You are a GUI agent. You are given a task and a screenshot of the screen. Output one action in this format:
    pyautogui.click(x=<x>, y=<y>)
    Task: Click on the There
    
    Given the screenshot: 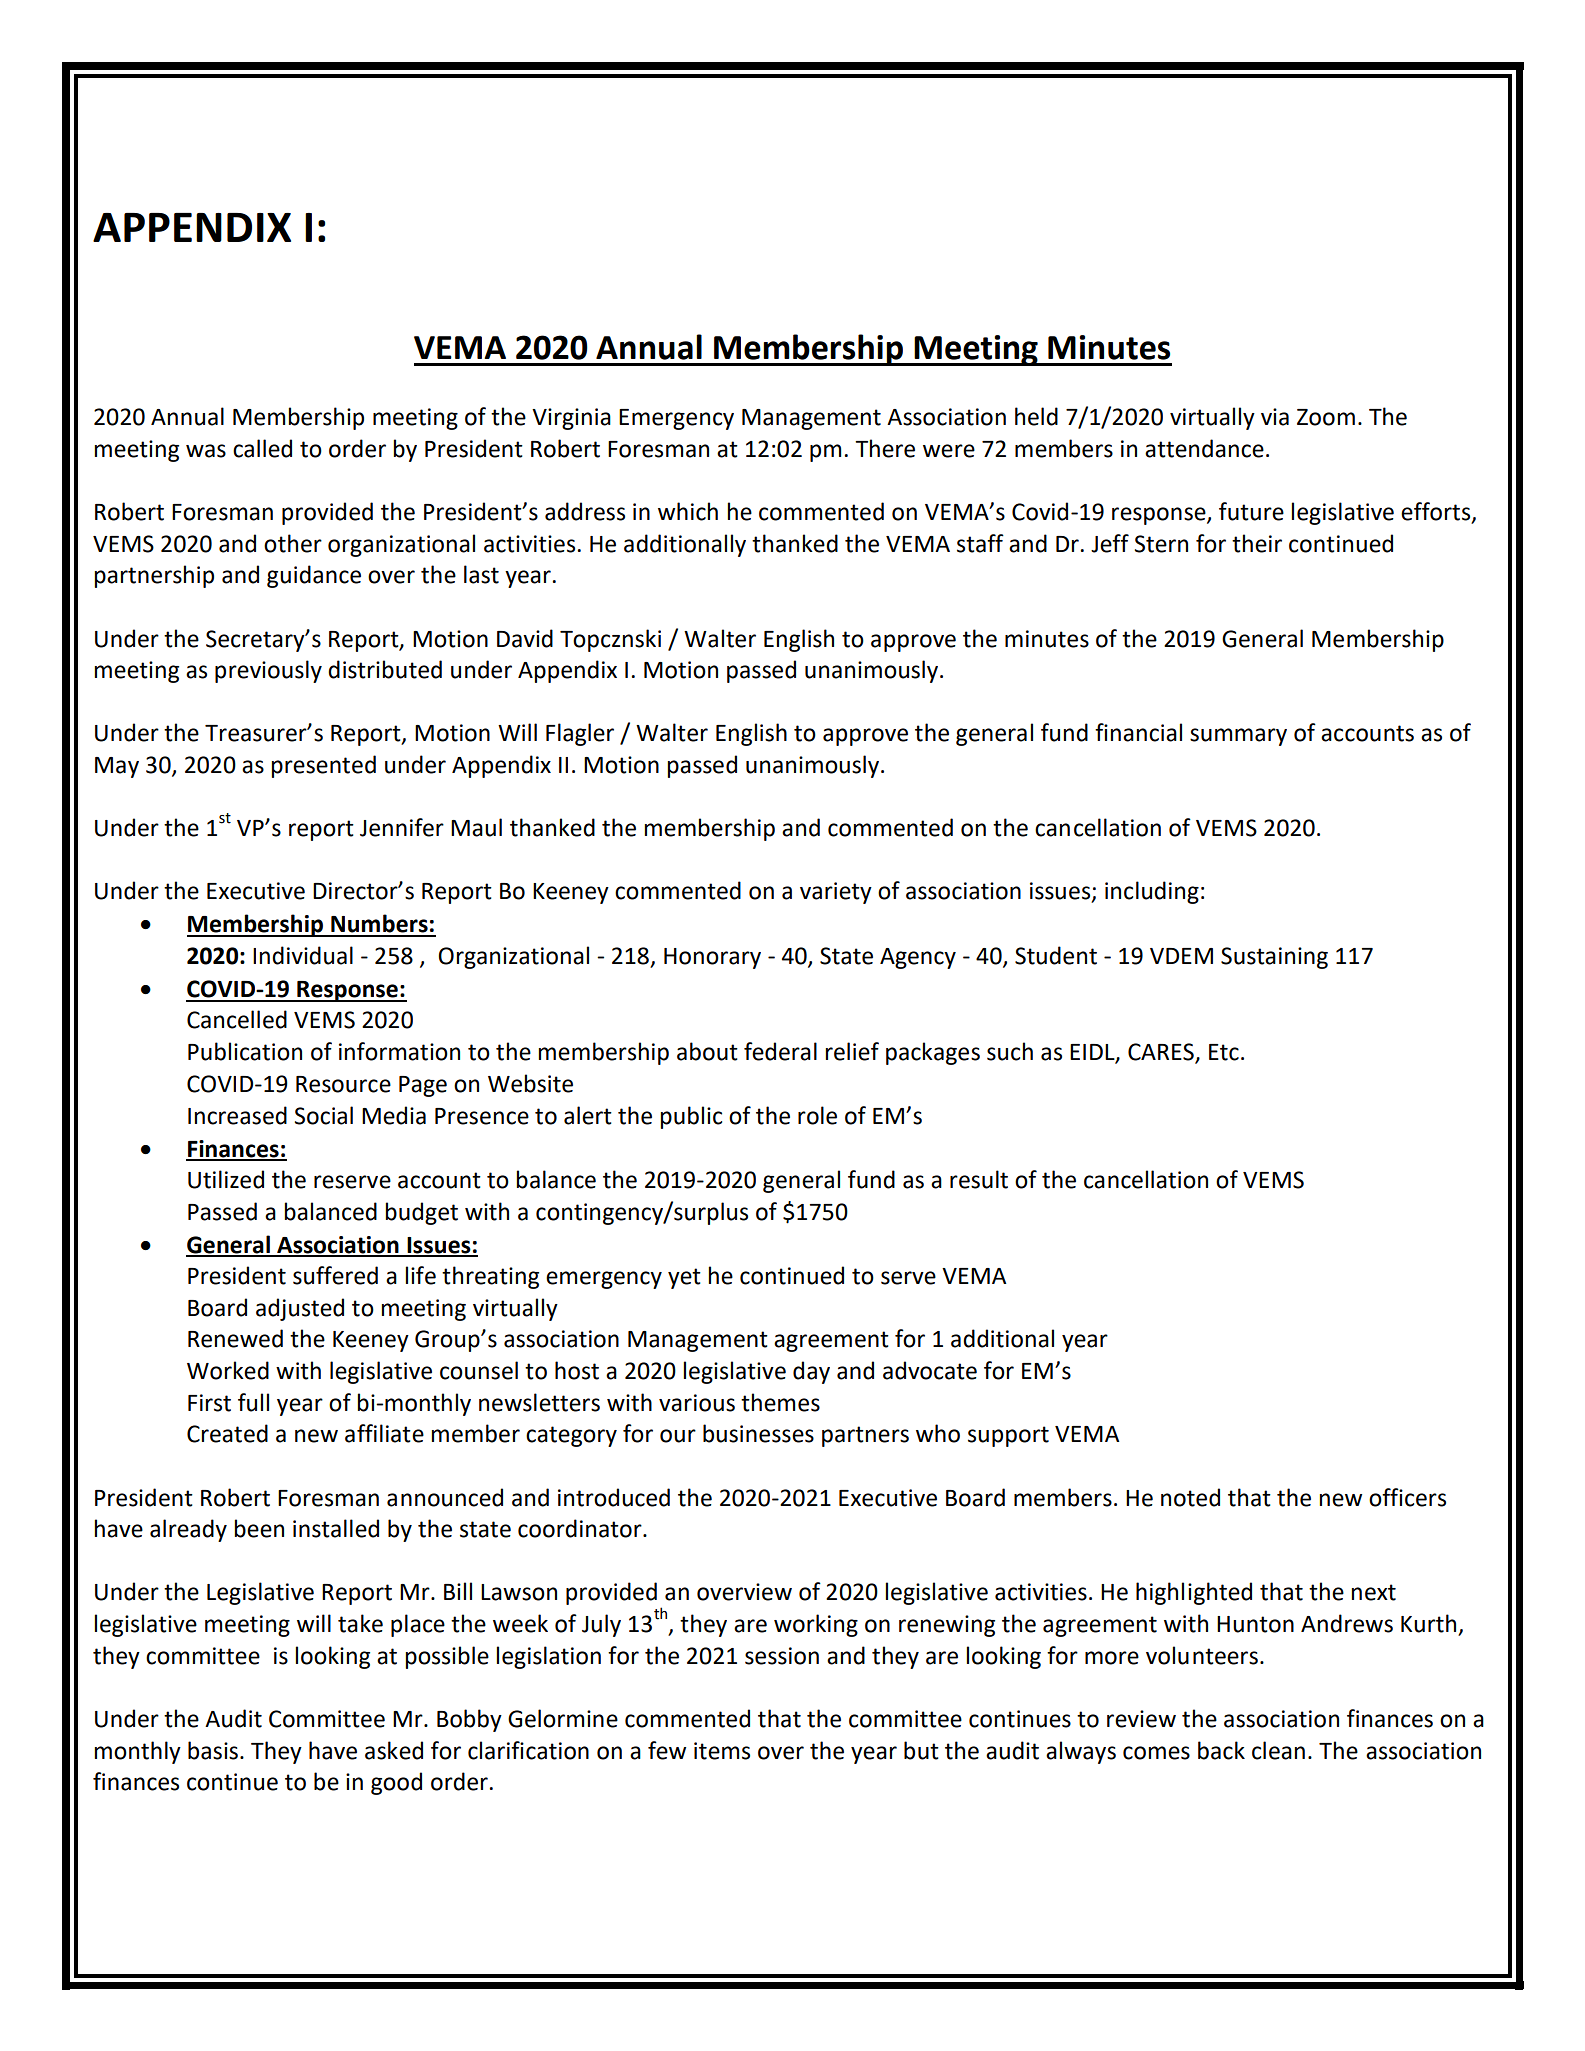 What is the action you would take?
    pyautogui.click(x=885, y=448)
